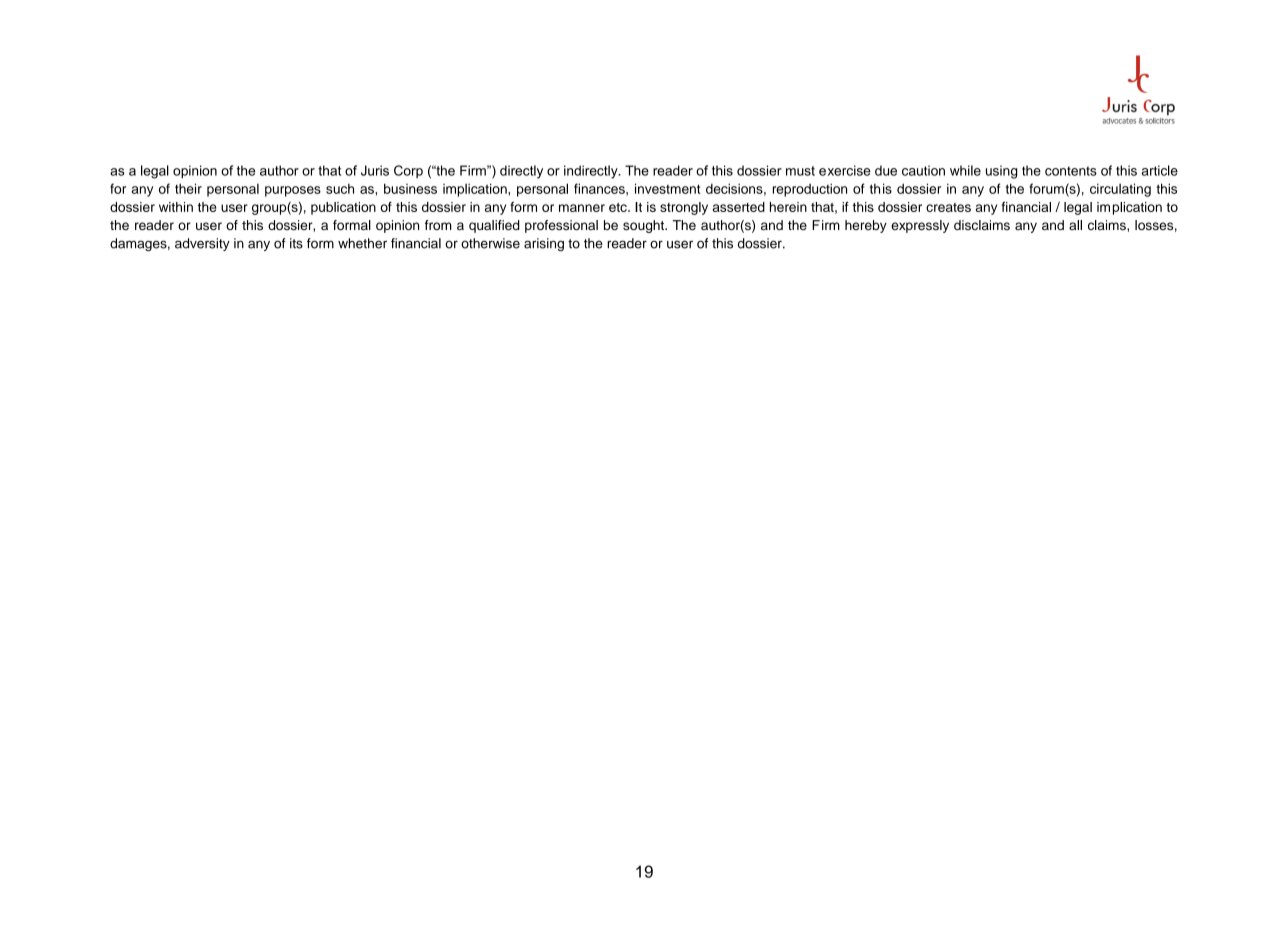  I want to click on must, so click(800, 171).
